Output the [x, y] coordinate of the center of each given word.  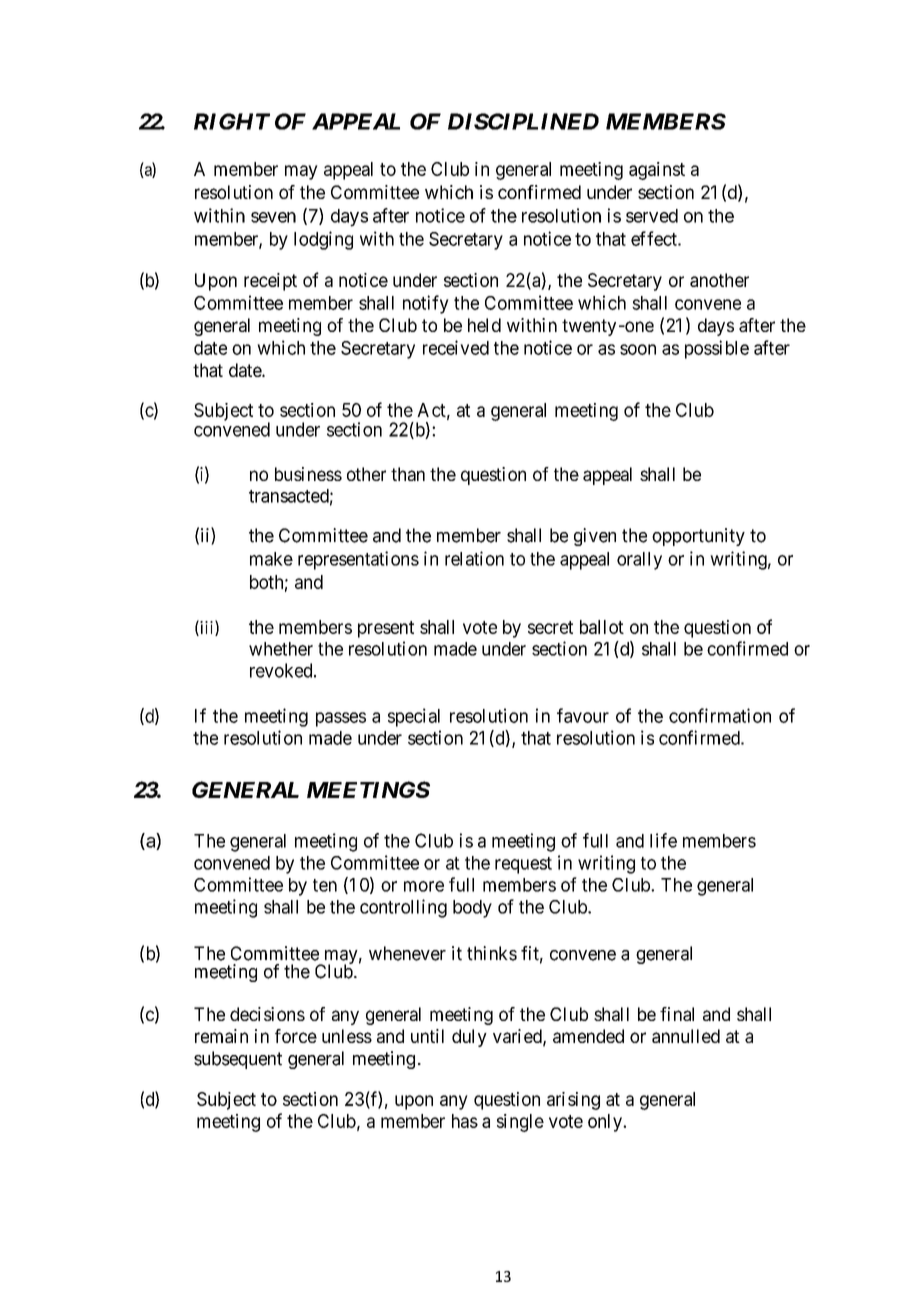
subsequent [238, 1060]
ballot [602, 627]
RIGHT [232, 121]
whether [281, 649]
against [657, 171]
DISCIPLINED [523, 121]
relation [474, 558]
